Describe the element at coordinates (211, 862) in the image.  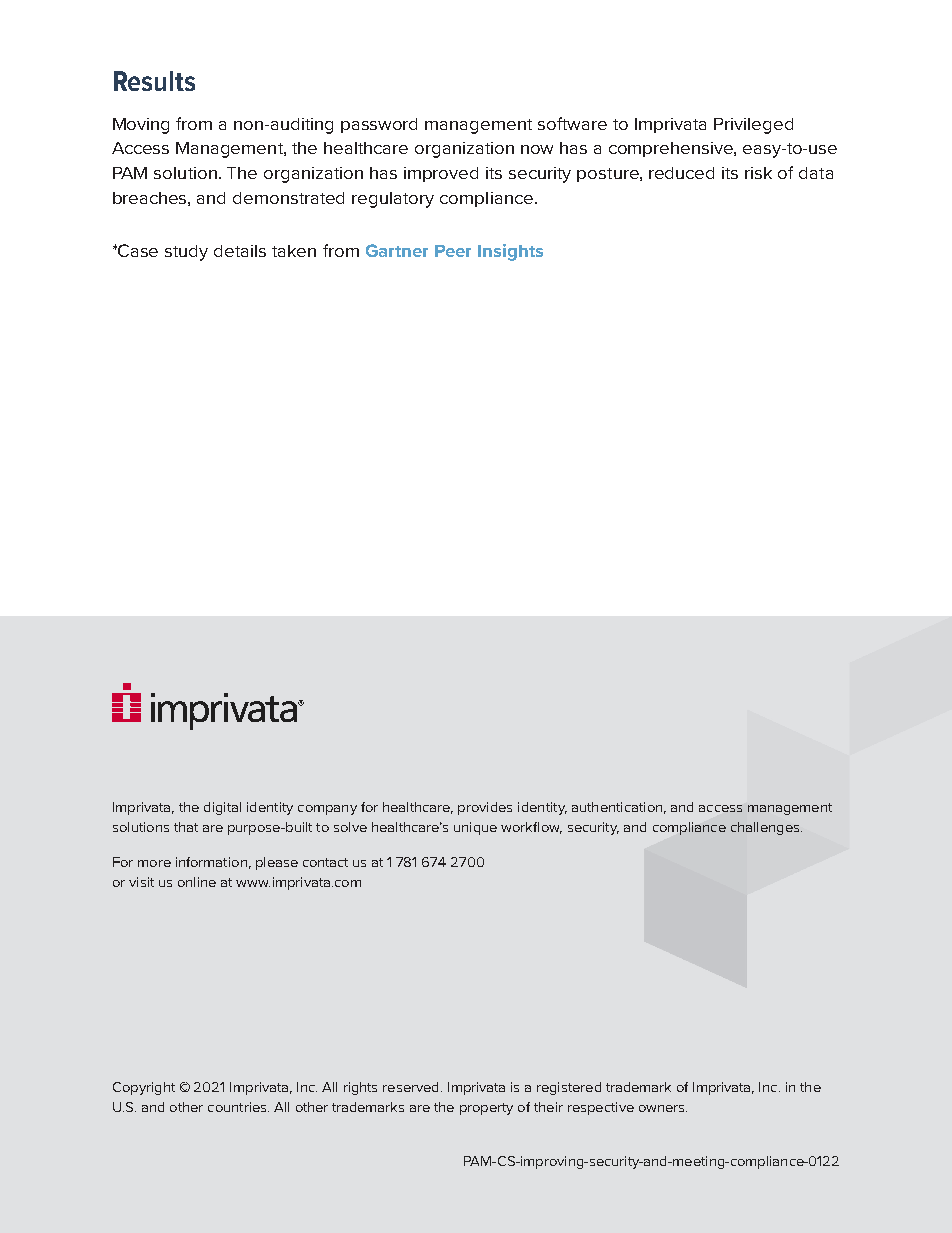
I see `information` at that location.
